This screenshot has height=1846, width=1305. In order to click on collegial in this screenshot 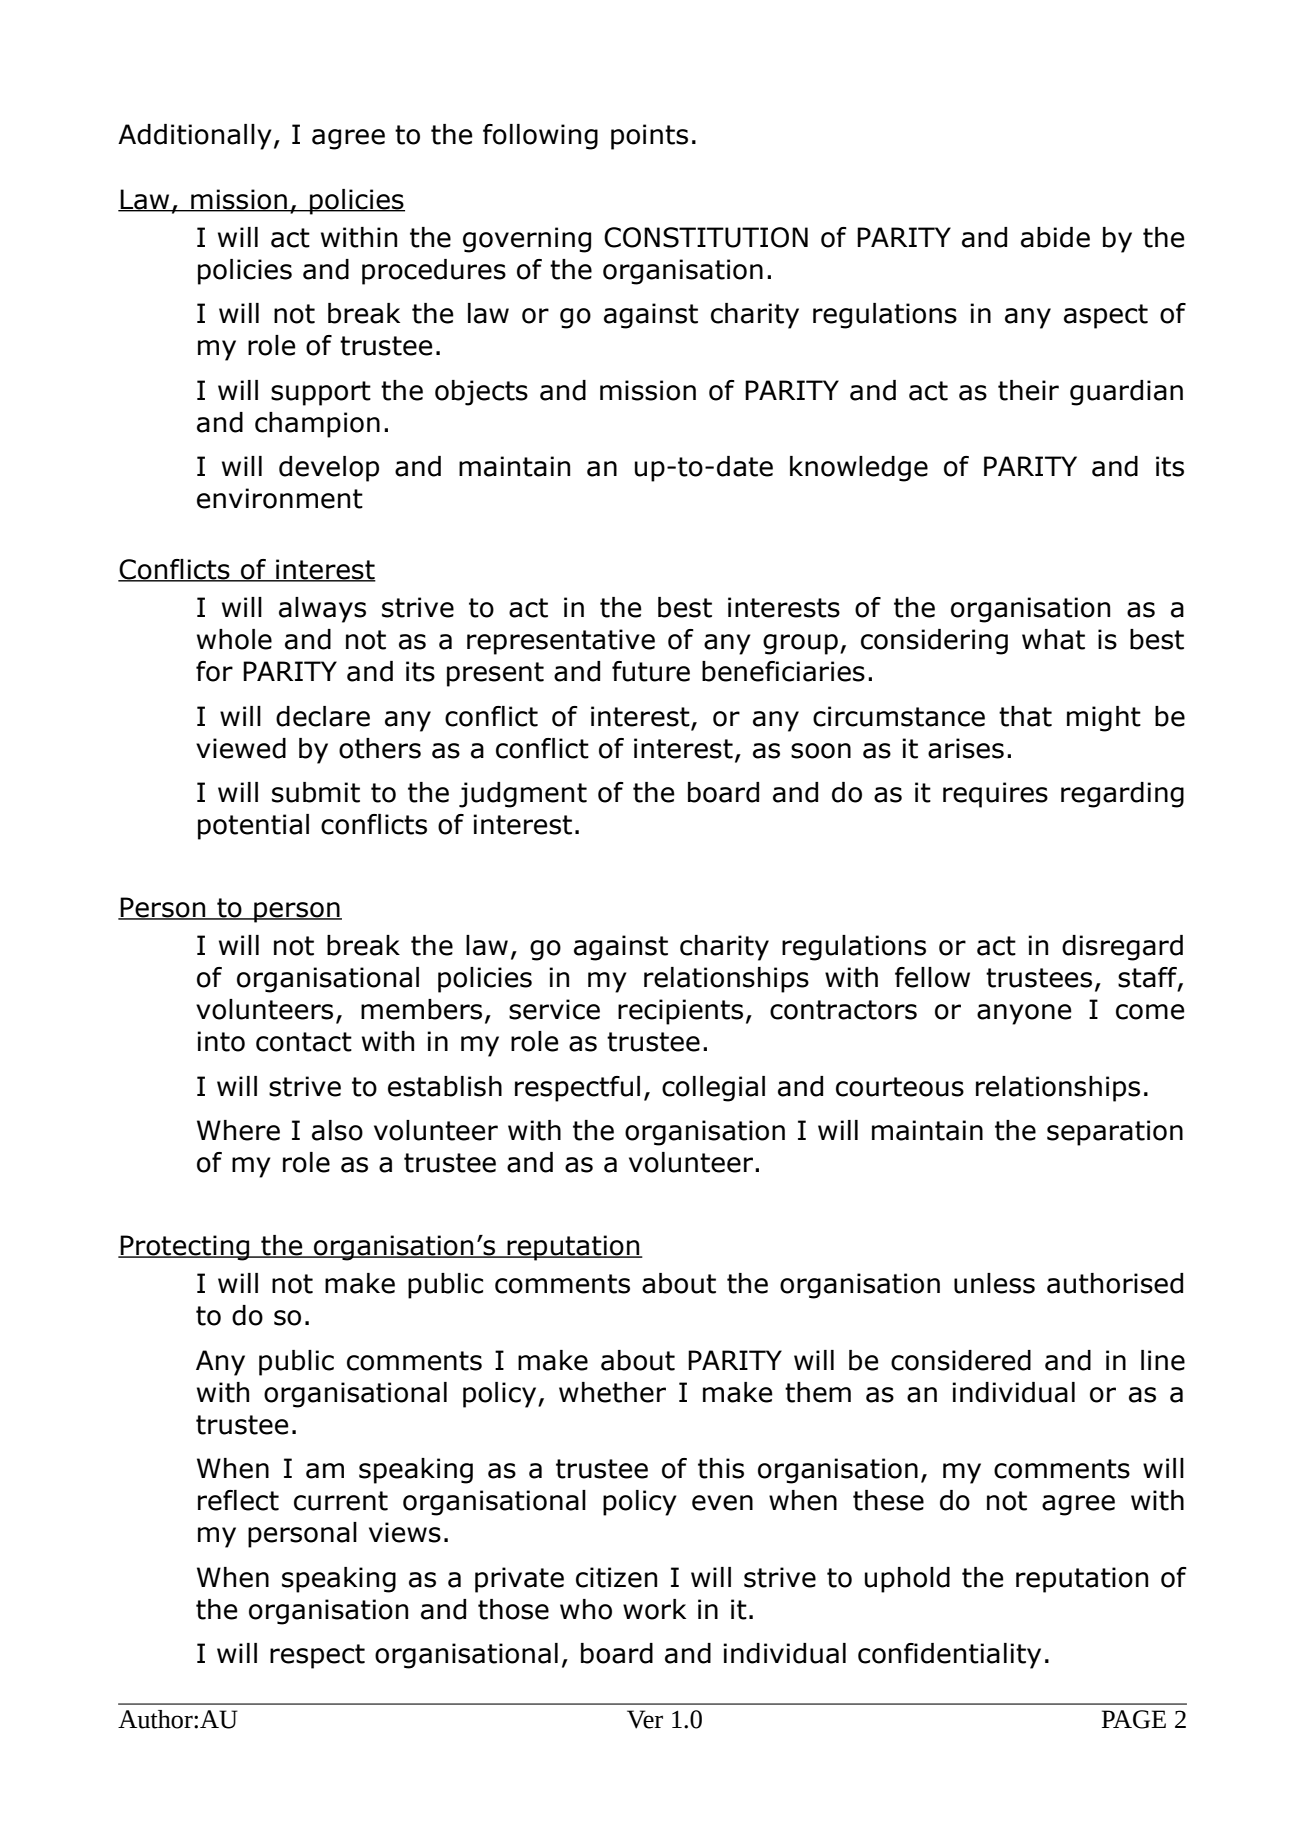, I will do `click(713, 1089)`.
